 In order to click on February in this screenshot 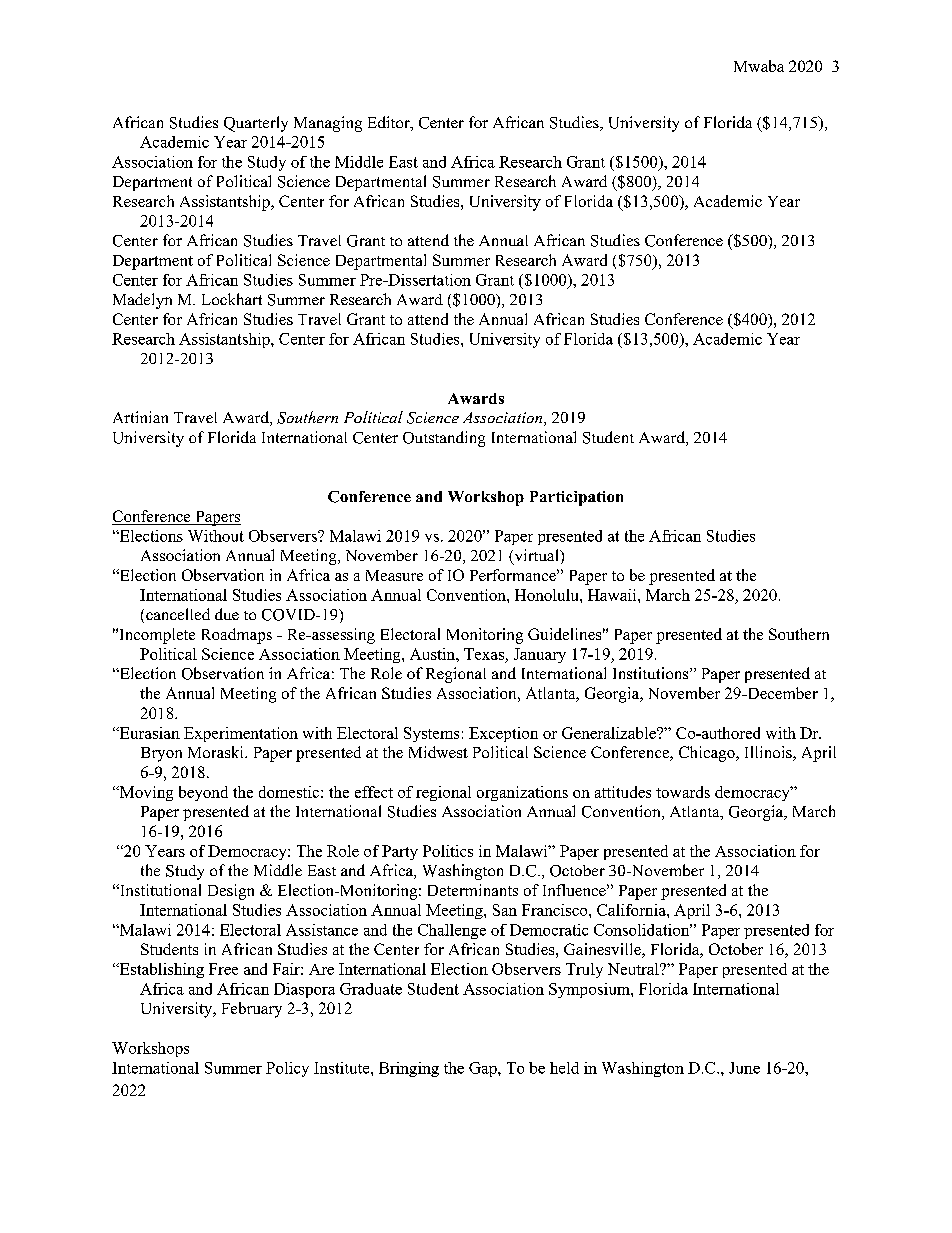, I will do `click(252, 1010)`.
